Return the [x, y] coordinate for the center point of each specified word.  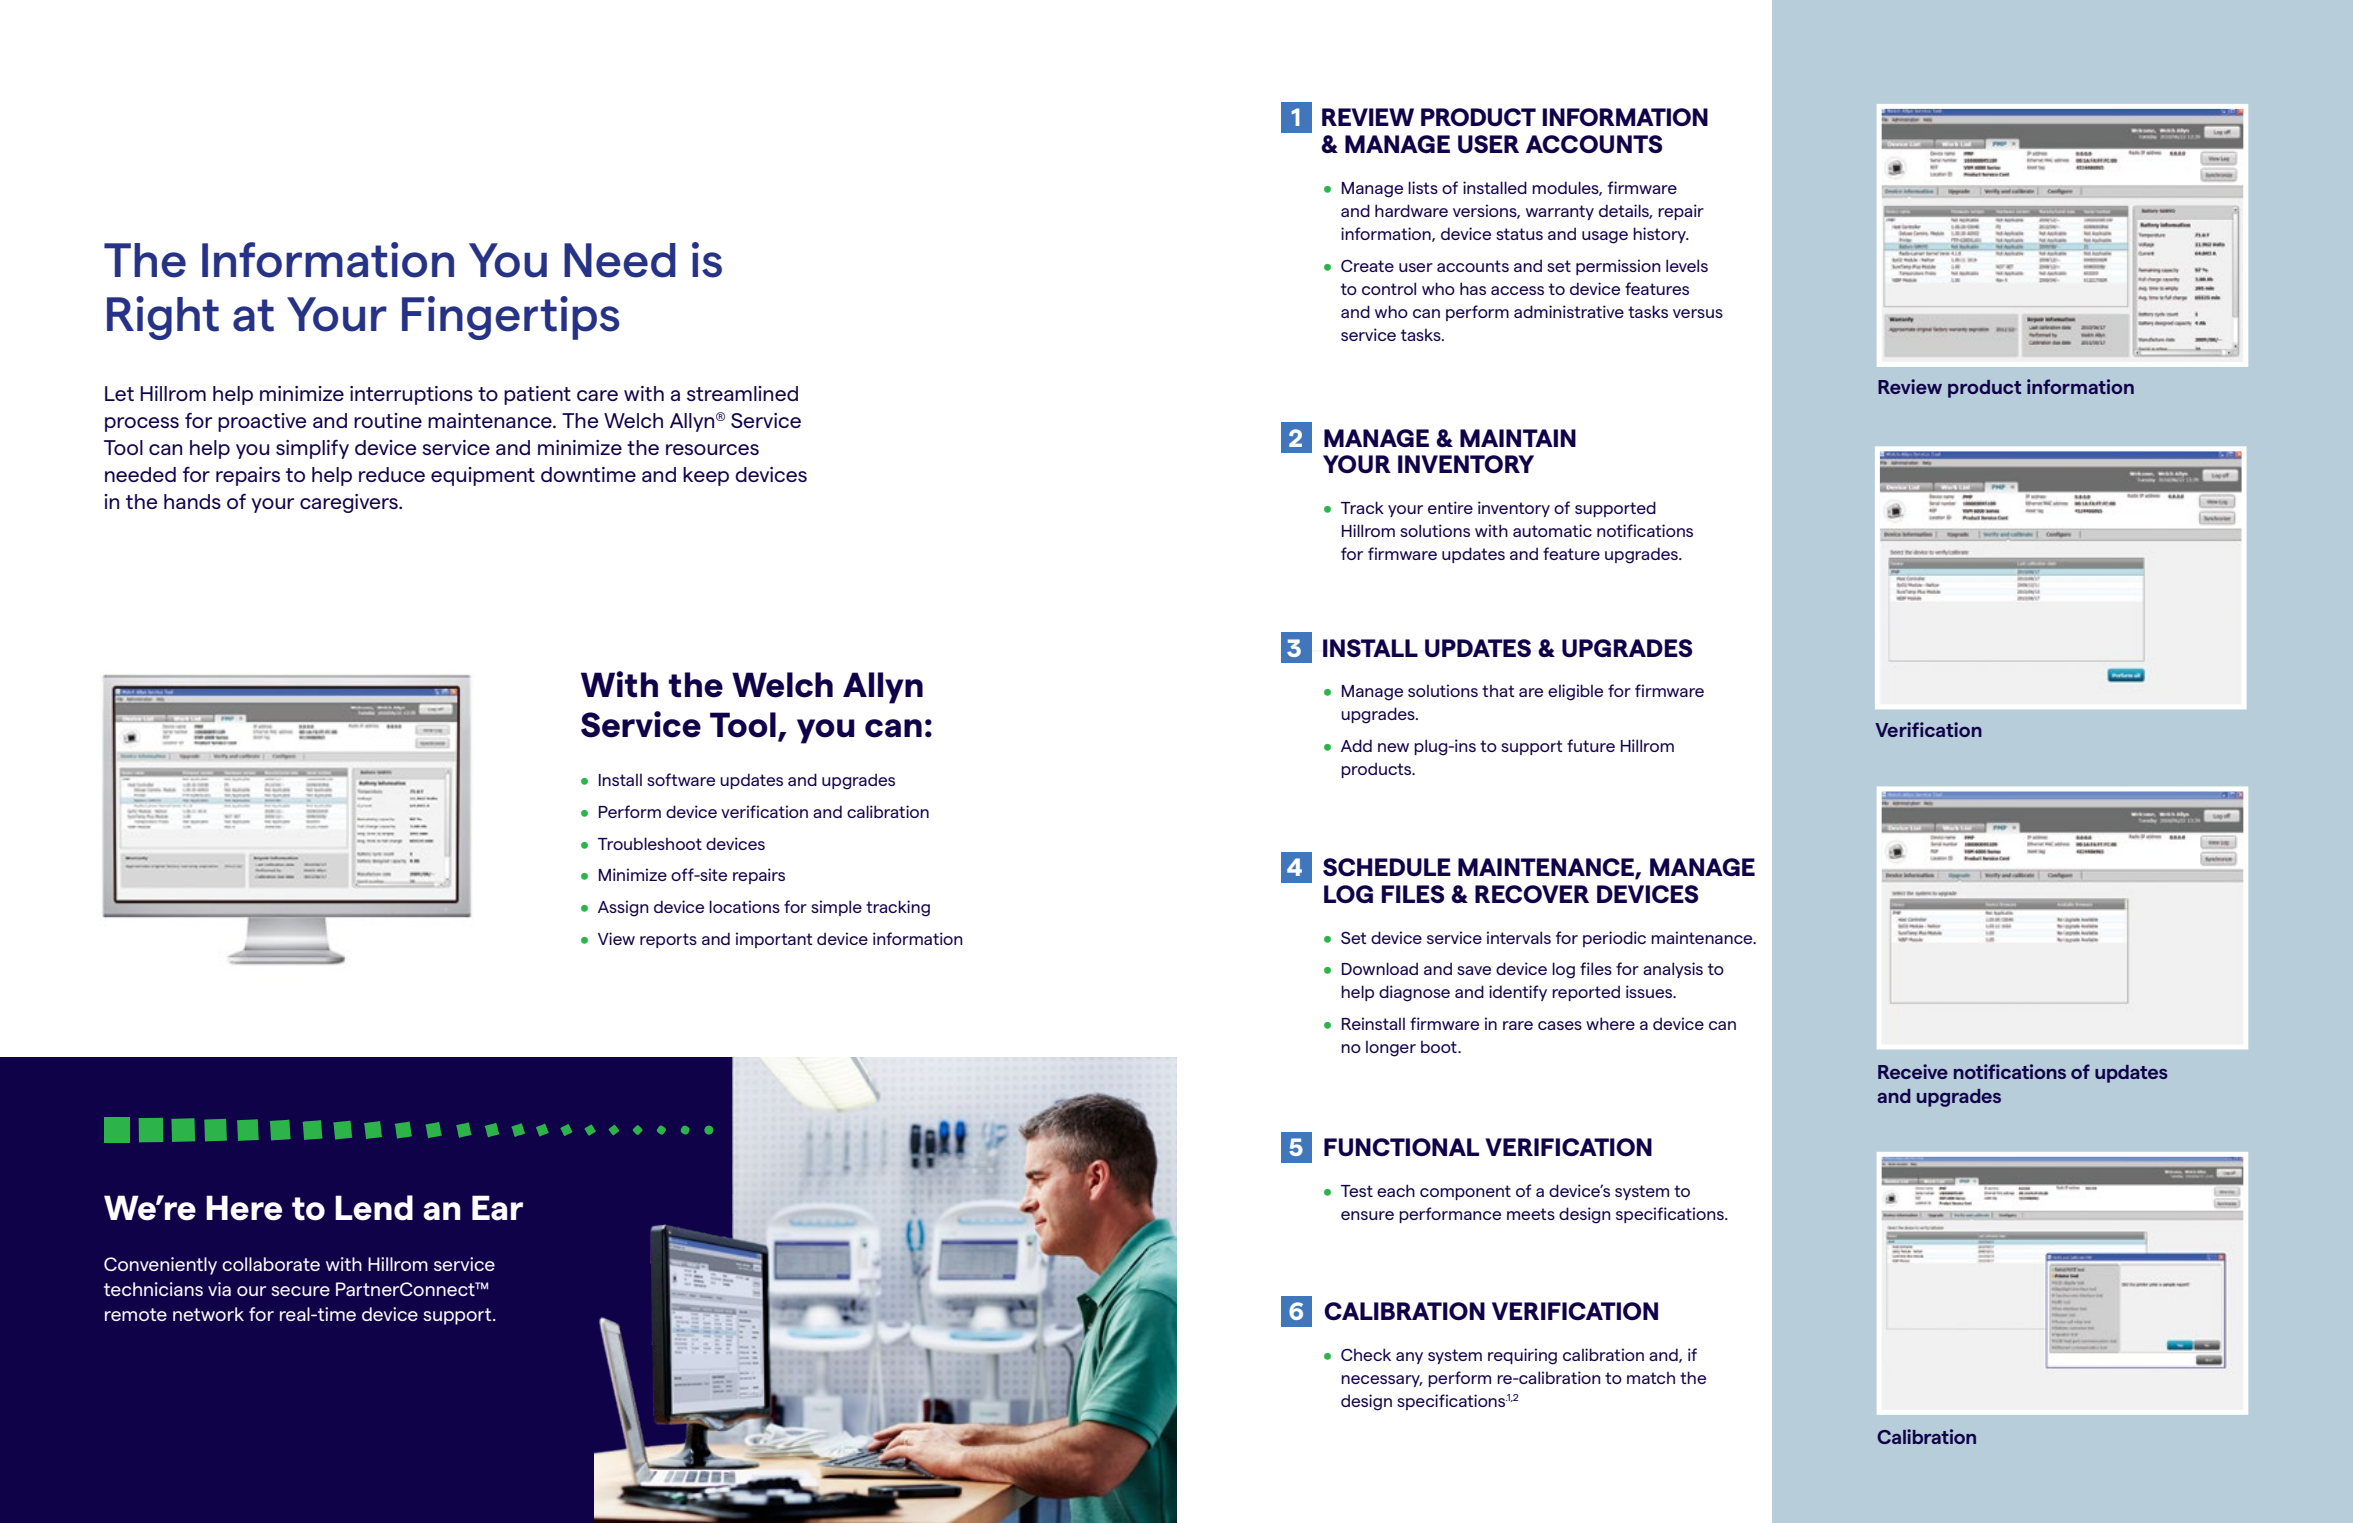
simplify [312, 449]
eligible [1575, 692]
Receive [1913, 1071]
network [208, 1314]
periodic [1614, 939]
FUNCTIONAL [1401, 1147]
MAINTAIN [1518, 438]
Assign [623, 908]
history [1661, 235]
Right [163, 318]
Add [1356, 745]
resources [712, 449]
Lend [374, 1208]
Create [1367, 265]
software [681, 779]
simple [836, 908]
